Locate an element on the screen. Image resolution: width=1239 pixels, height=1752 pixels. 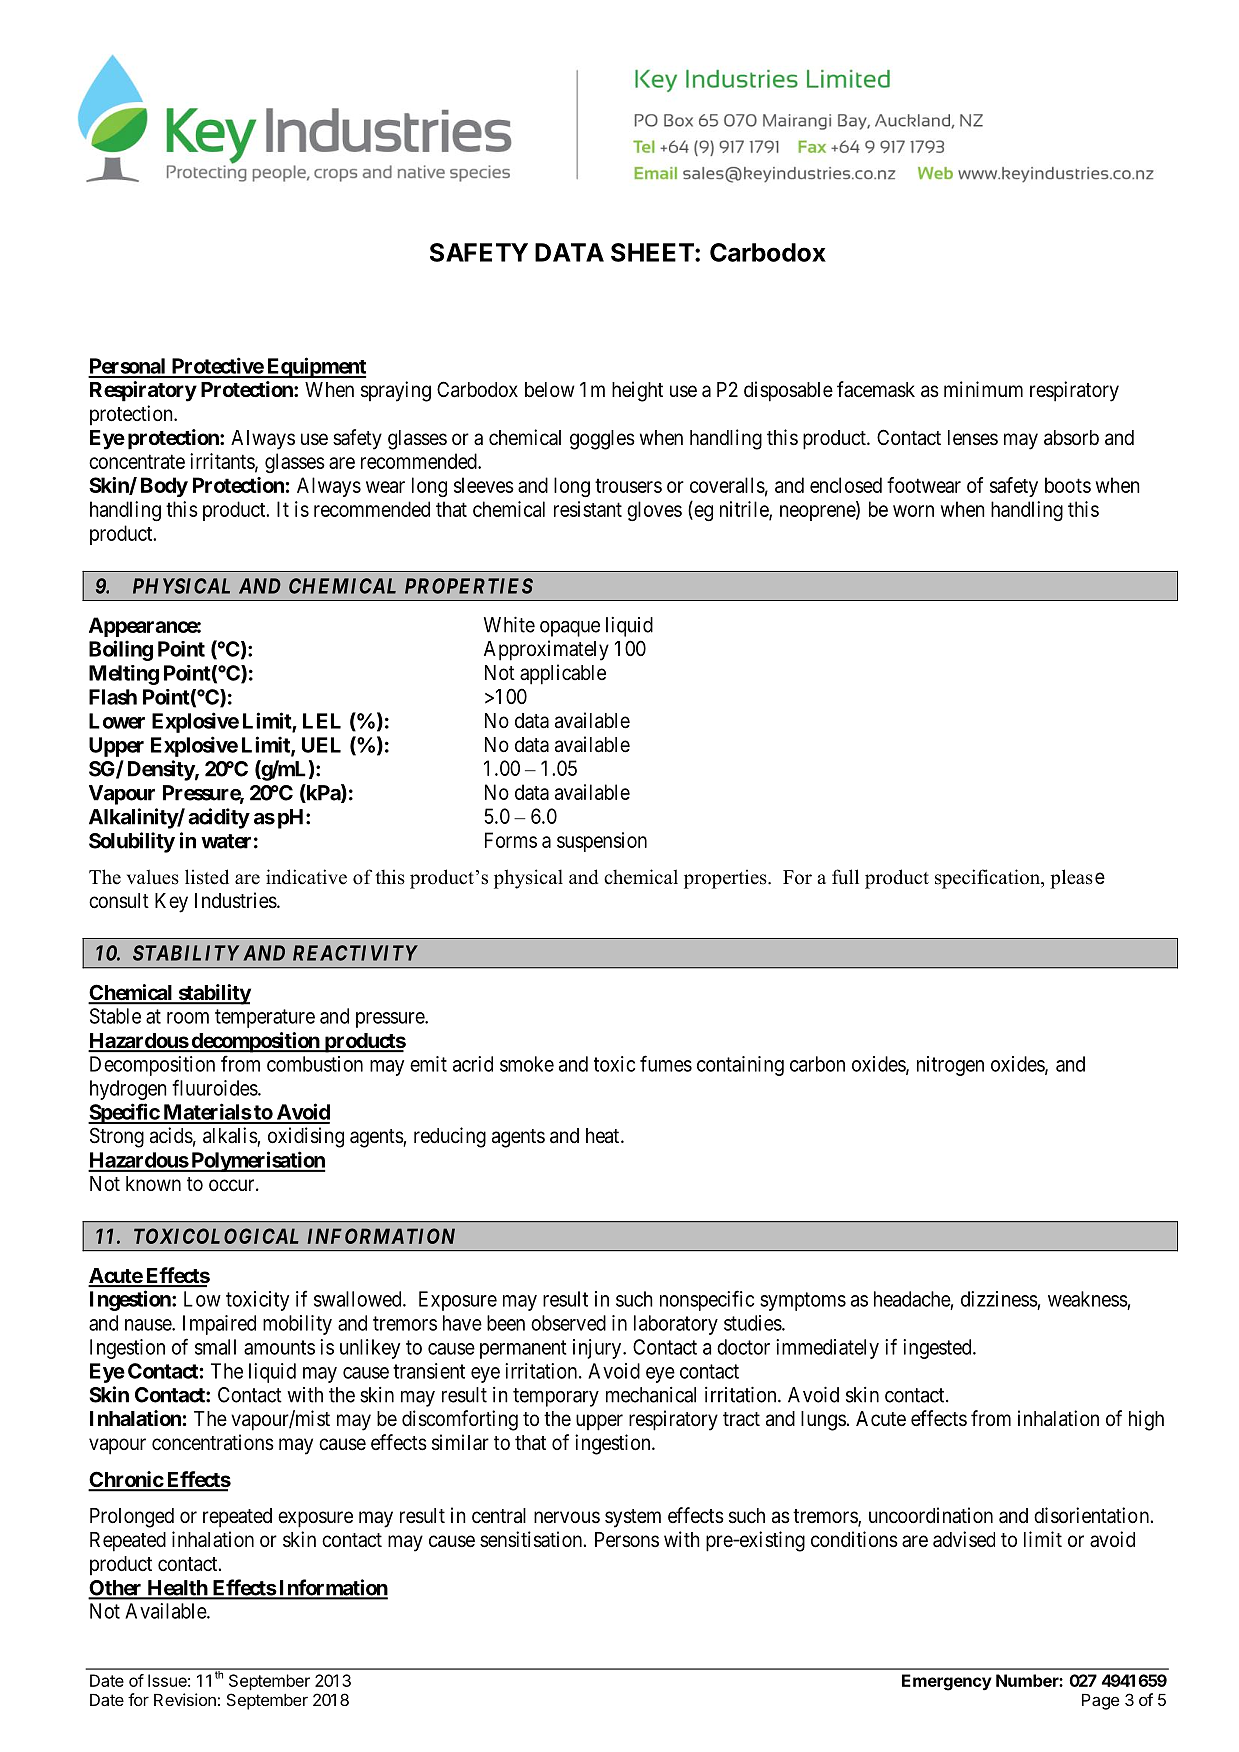
smoke is located at coordinates (527, 1064).
